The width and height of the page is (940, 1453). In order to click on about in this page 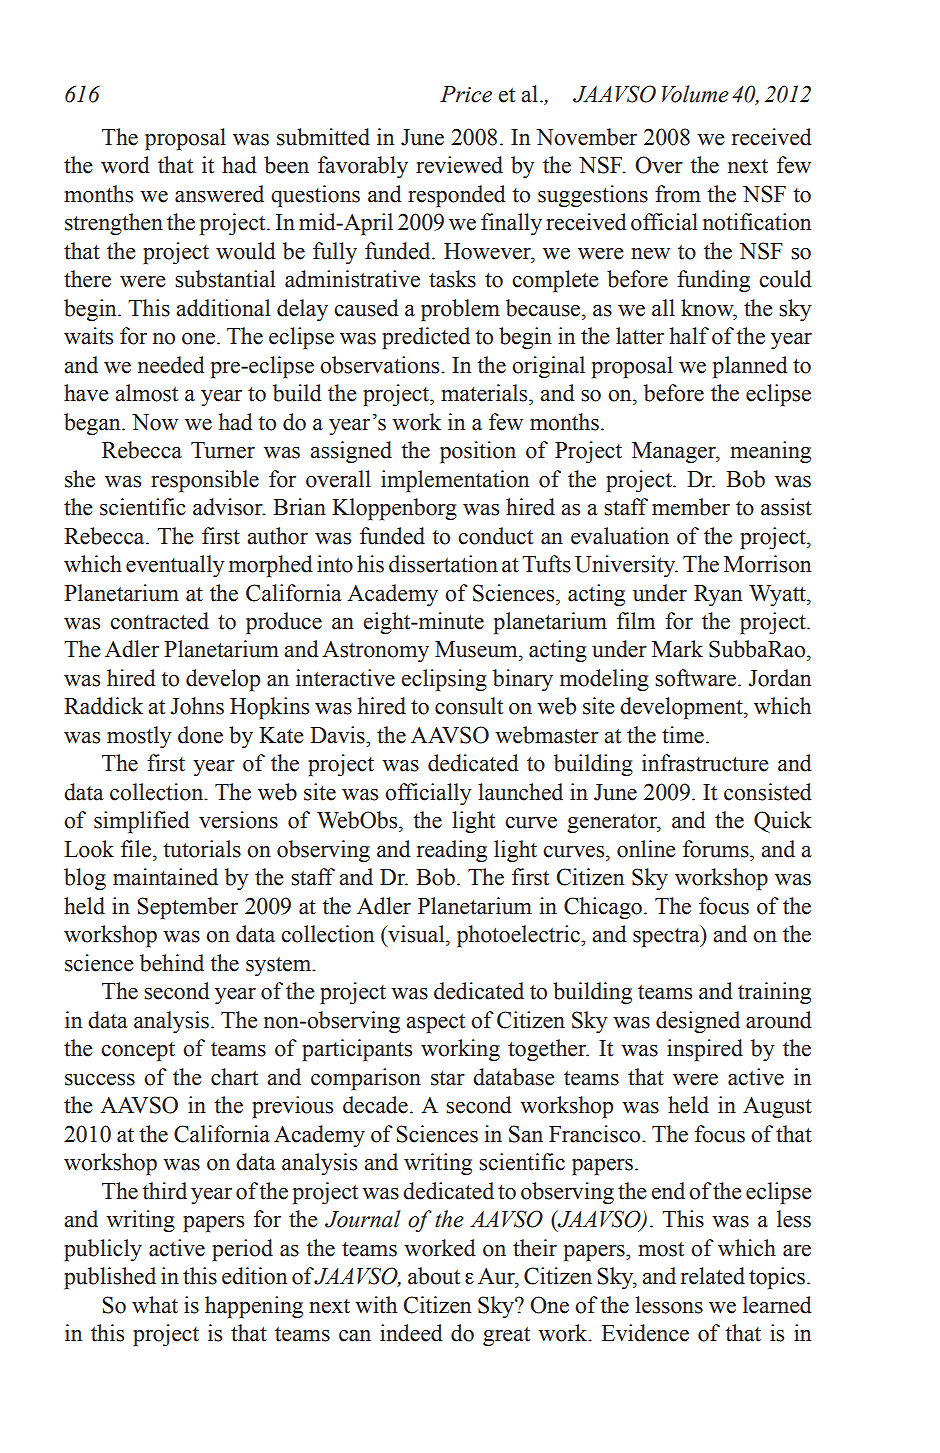, I will do `click(434, 1276)`.
